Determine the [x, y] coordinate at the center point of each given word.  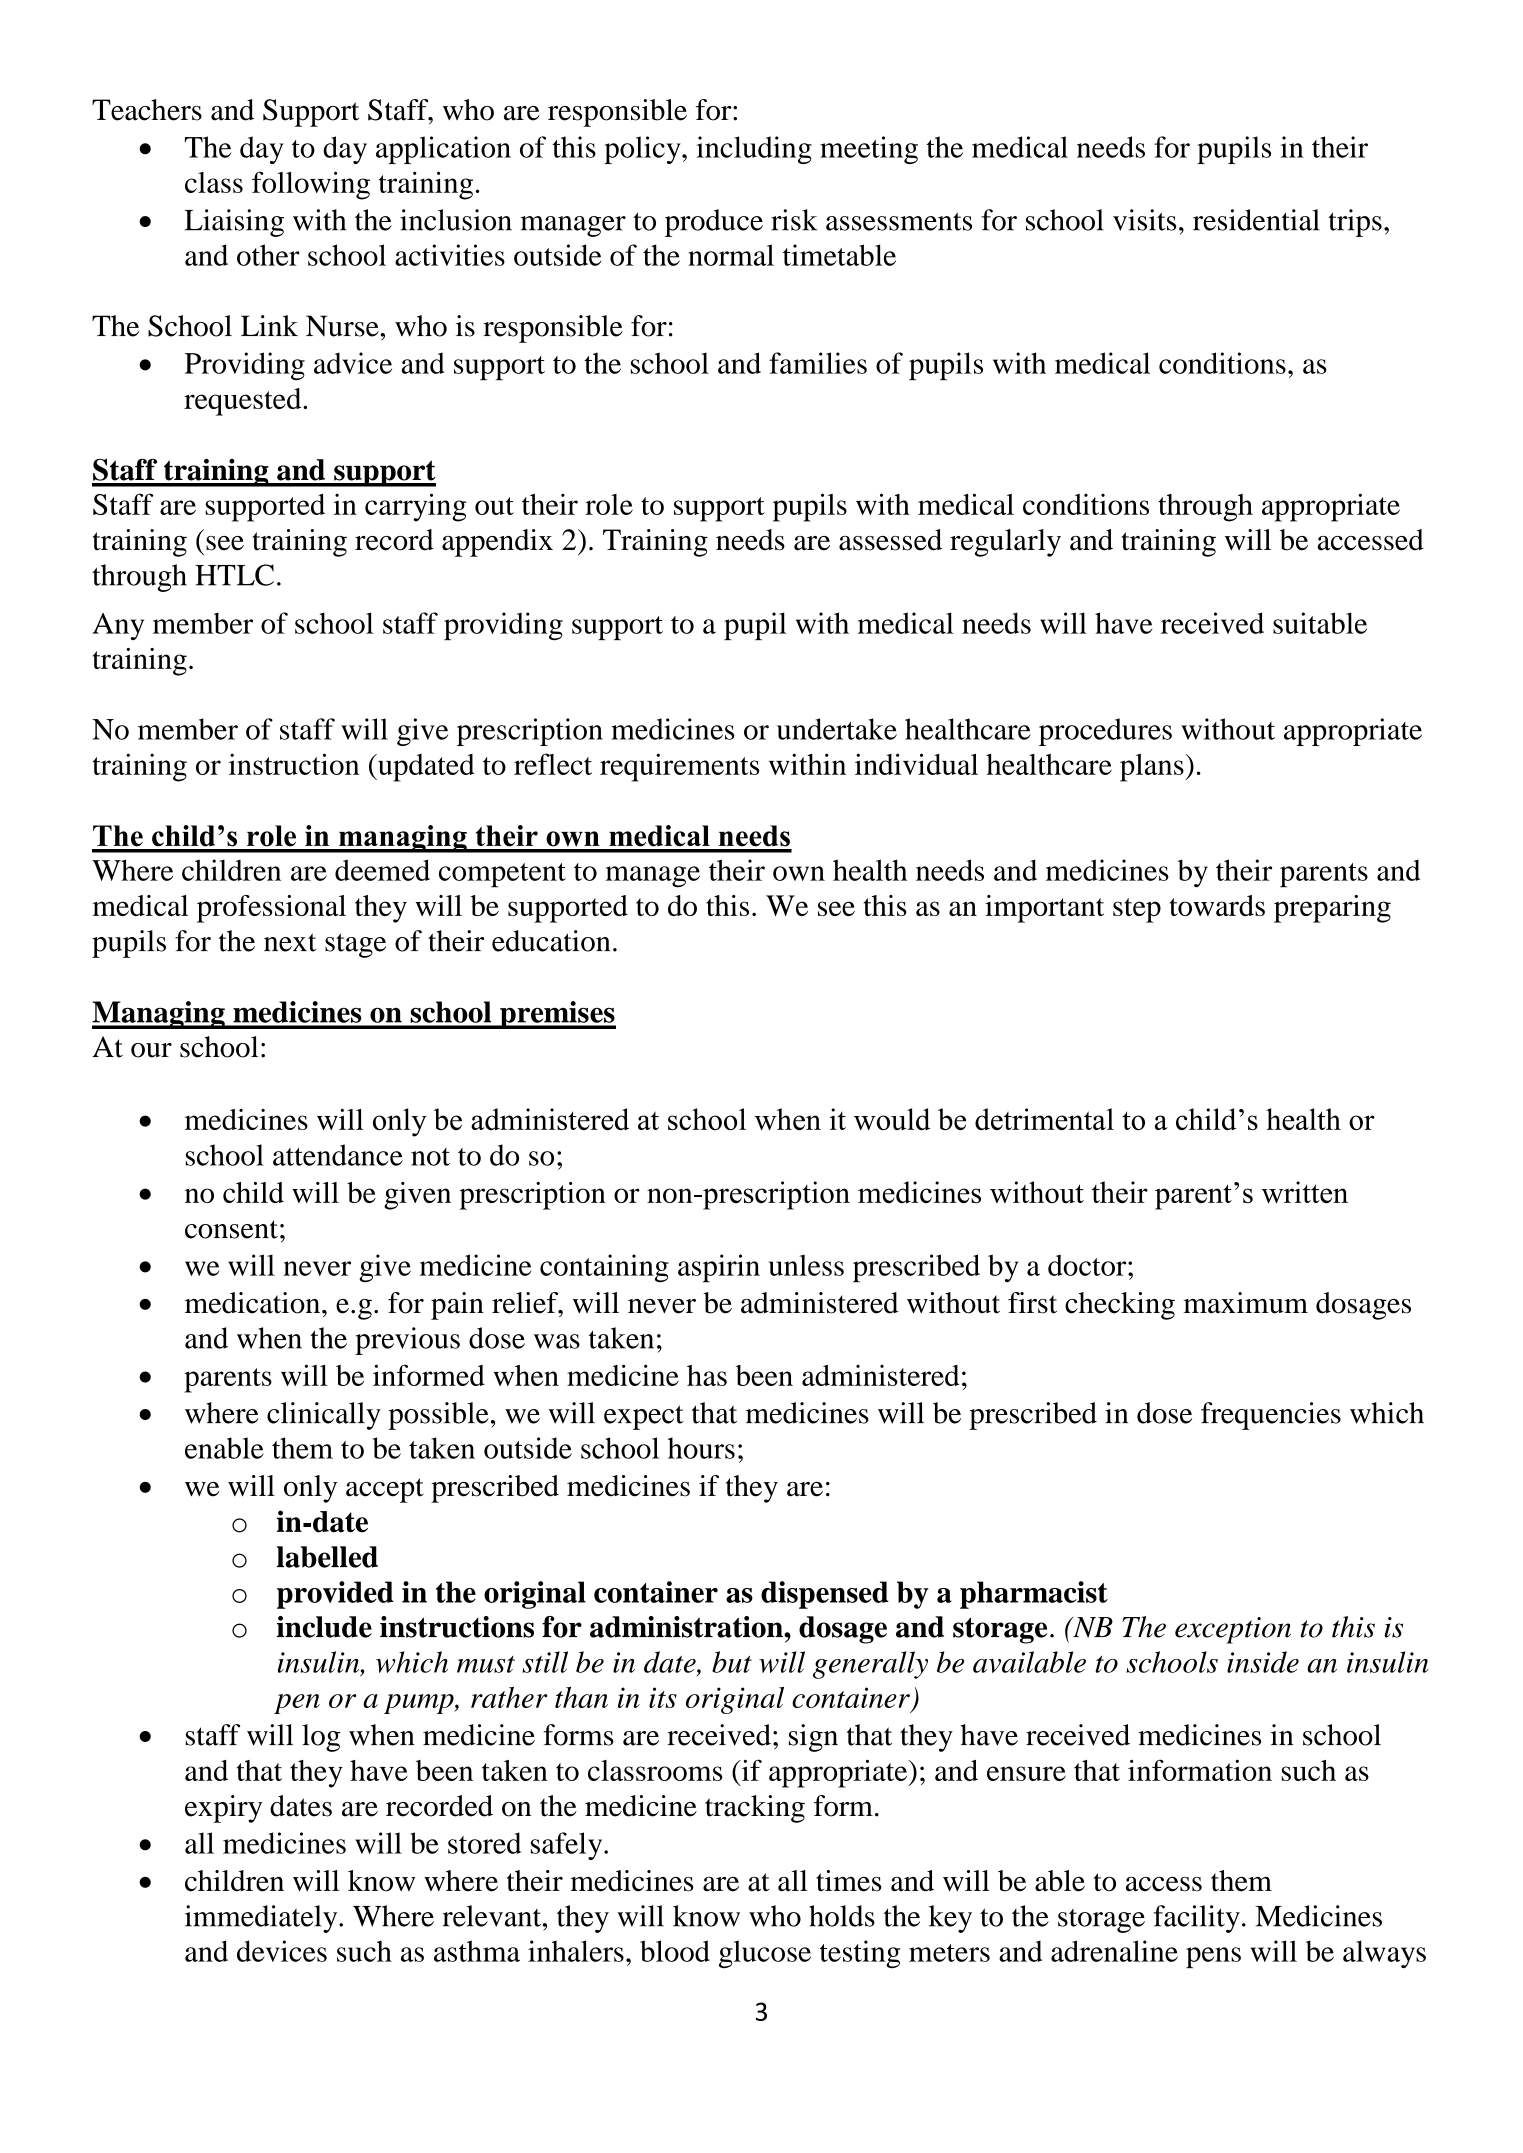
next [290, 942]
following [311, 185]
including [754, 150]
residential [1256, 220]
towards [1217, 905]
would [892, 1119]
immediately [262, 1919]
